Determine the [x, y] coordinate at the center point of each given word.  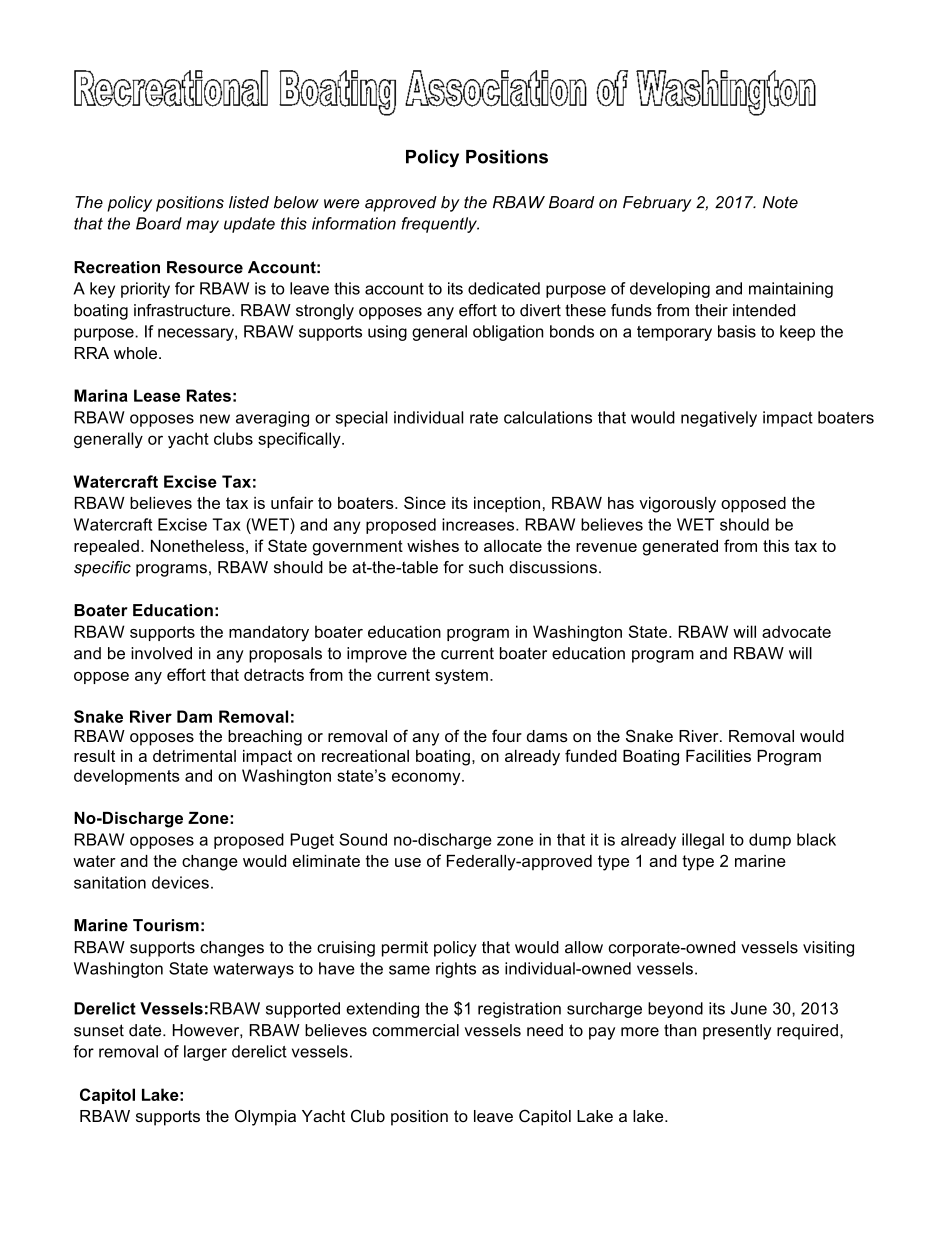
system [461, 677]
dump [770, 841]
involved [161, 653]
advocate [796, 631]
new [215, 419]
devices [180, 882]
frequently [440, 225]
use [408, 862]
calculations [548, 417]
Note [780, 202]
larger [205, 1053]
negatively [719, 419]
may [202, 226]
